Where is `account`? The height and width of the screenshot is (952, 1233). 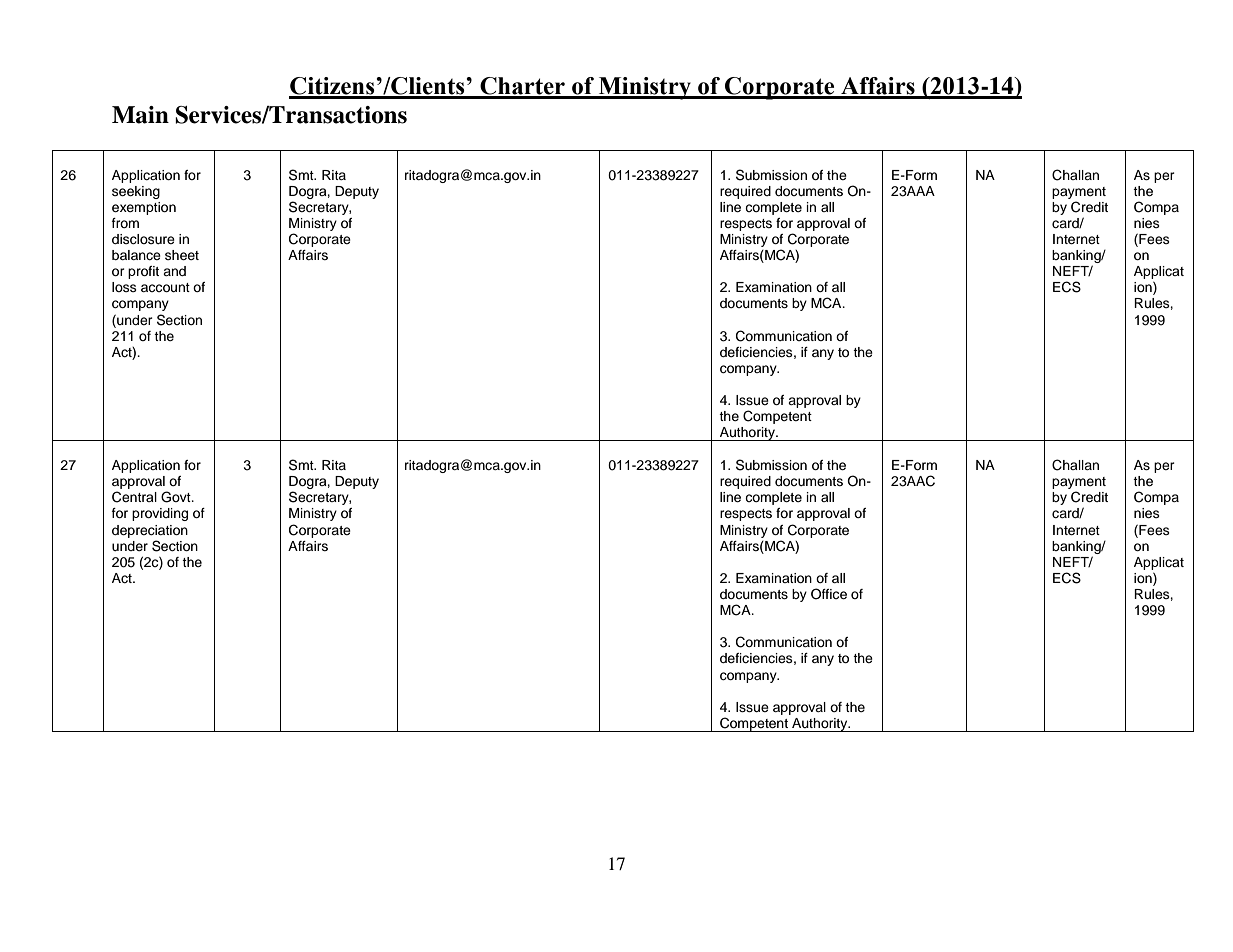 account is located at coordinates (165, 287).
